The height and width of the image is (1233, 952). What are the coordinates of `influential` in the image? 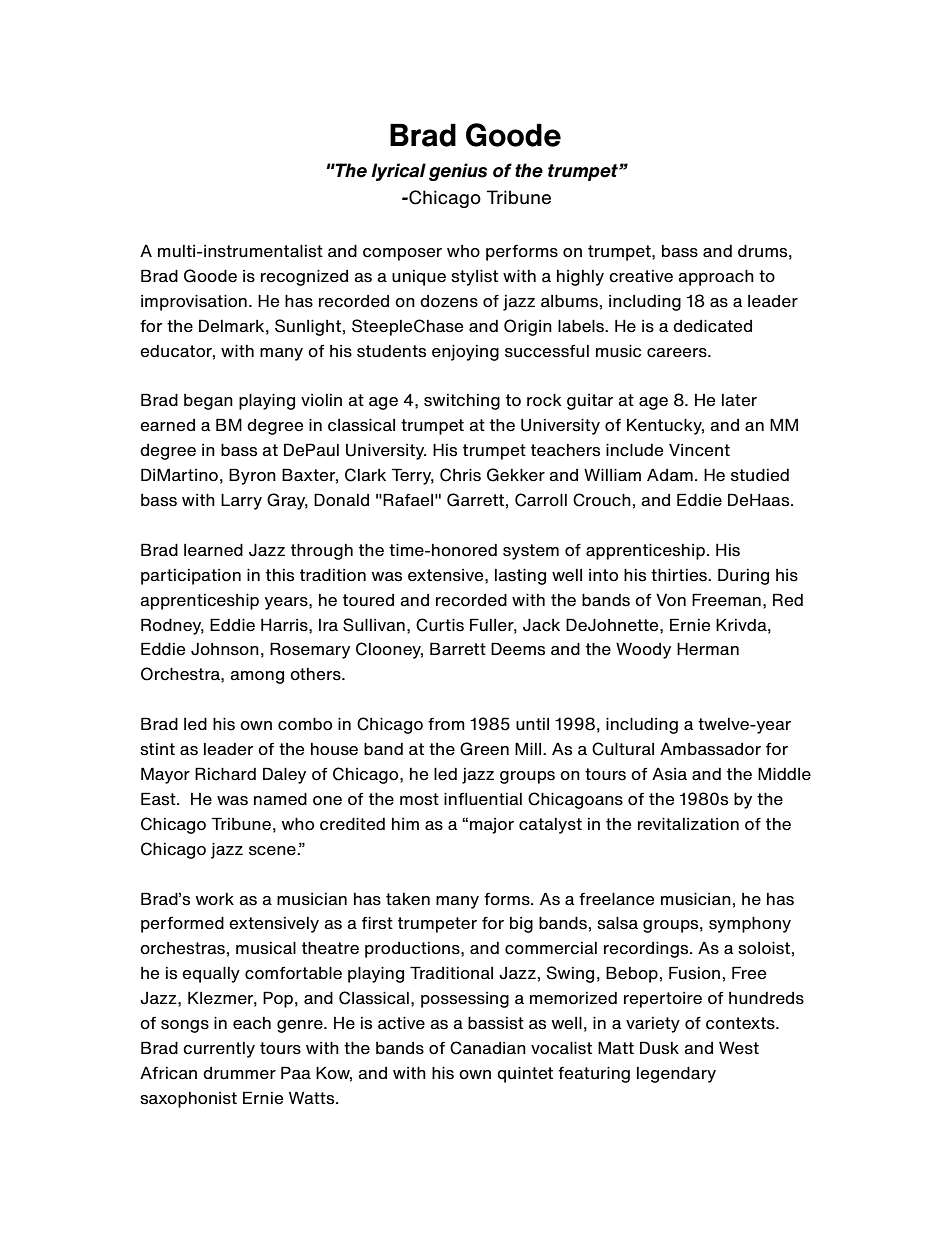 It's located at (483, 798).
